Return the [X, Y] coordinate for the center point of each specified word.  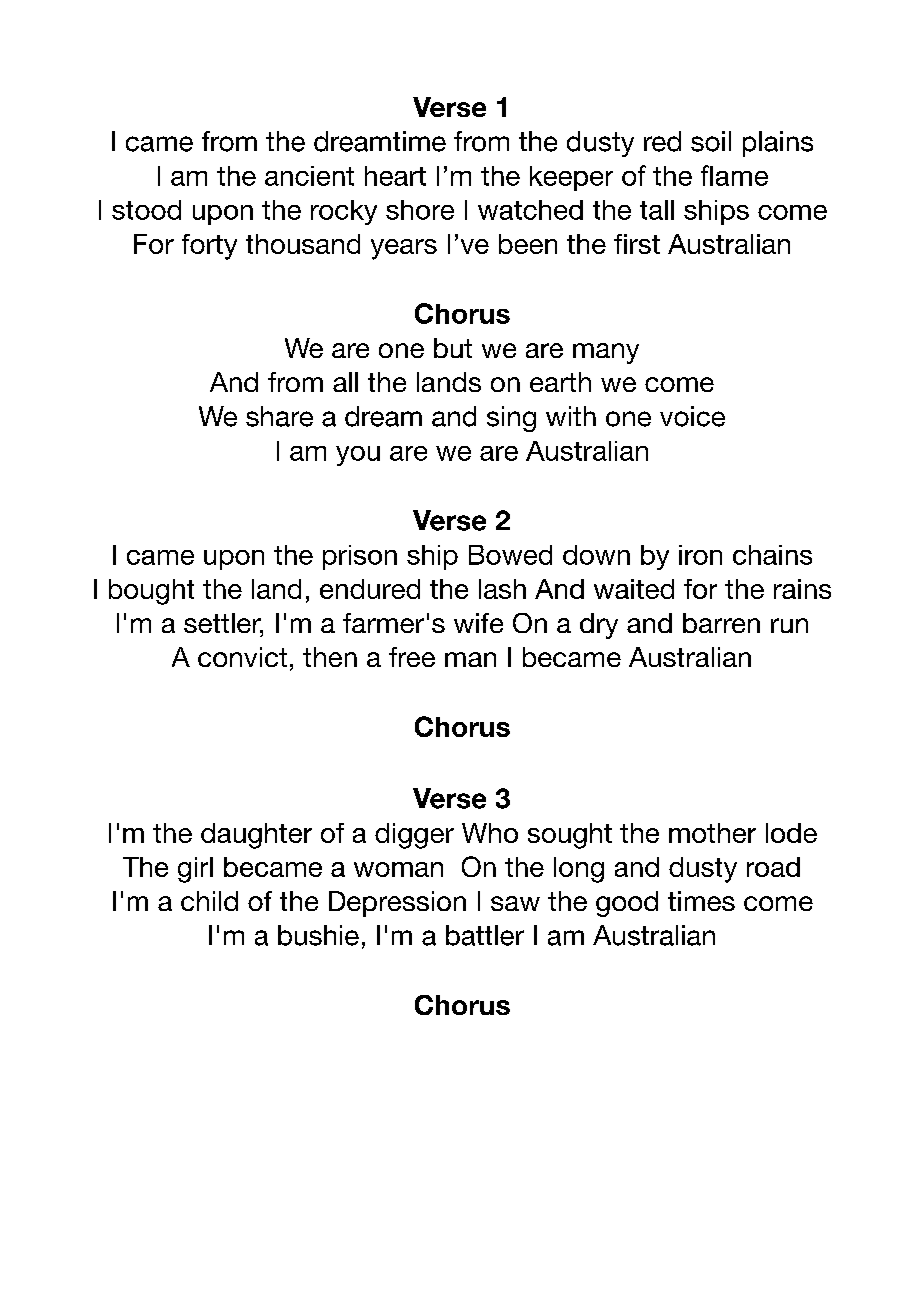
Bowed [510, 555]
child [209, 901]
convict [242, 657]
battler [485, 935]
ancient [309, 176]
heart [395, 176]
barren [721, 623]
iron [700, 555]
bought [151, 592]
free [412, 657]
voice [692, 416]
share [279, 416]
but [453, 348]
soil [711, 141]
